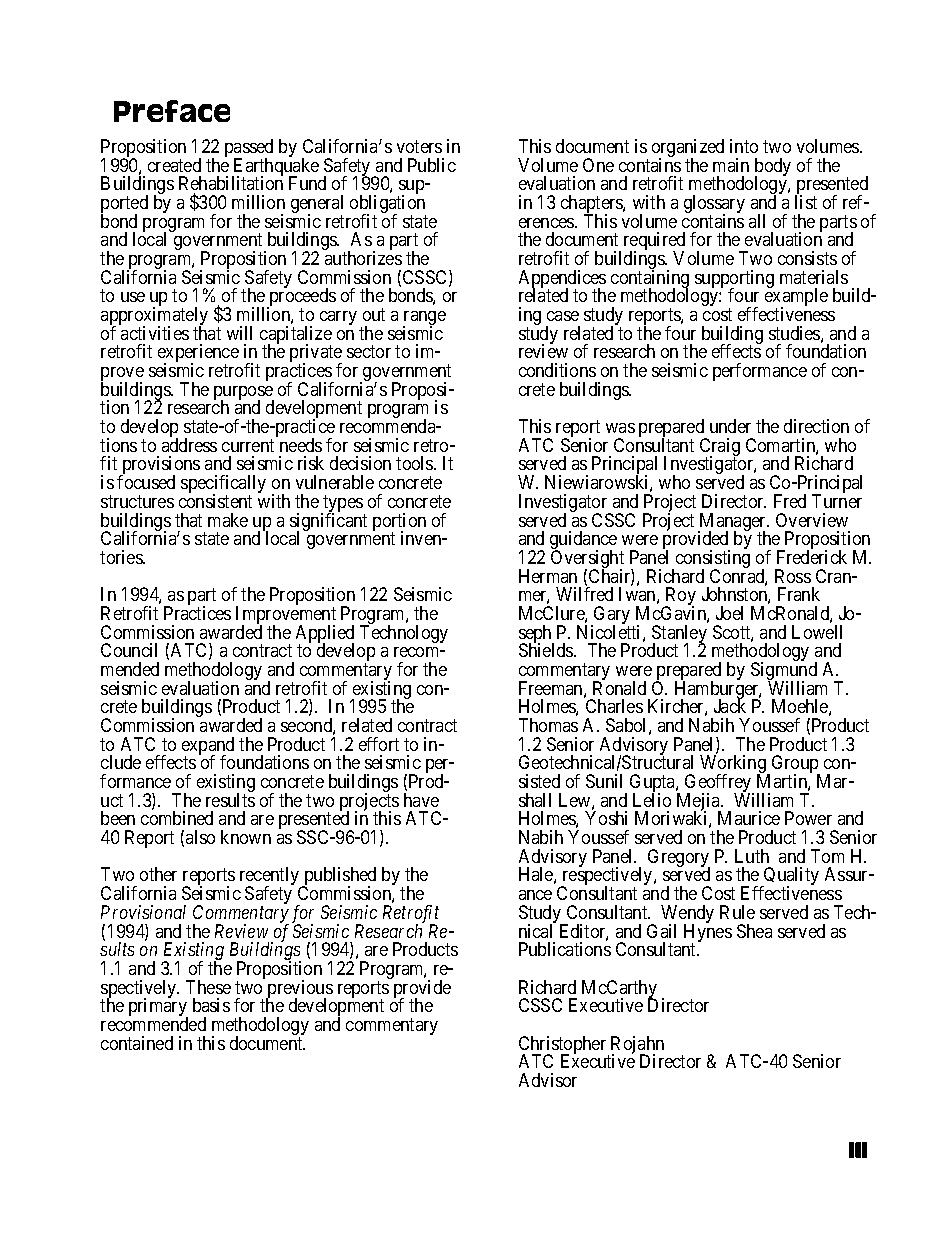  I want to click on Christopher, so click(564, 1046).
